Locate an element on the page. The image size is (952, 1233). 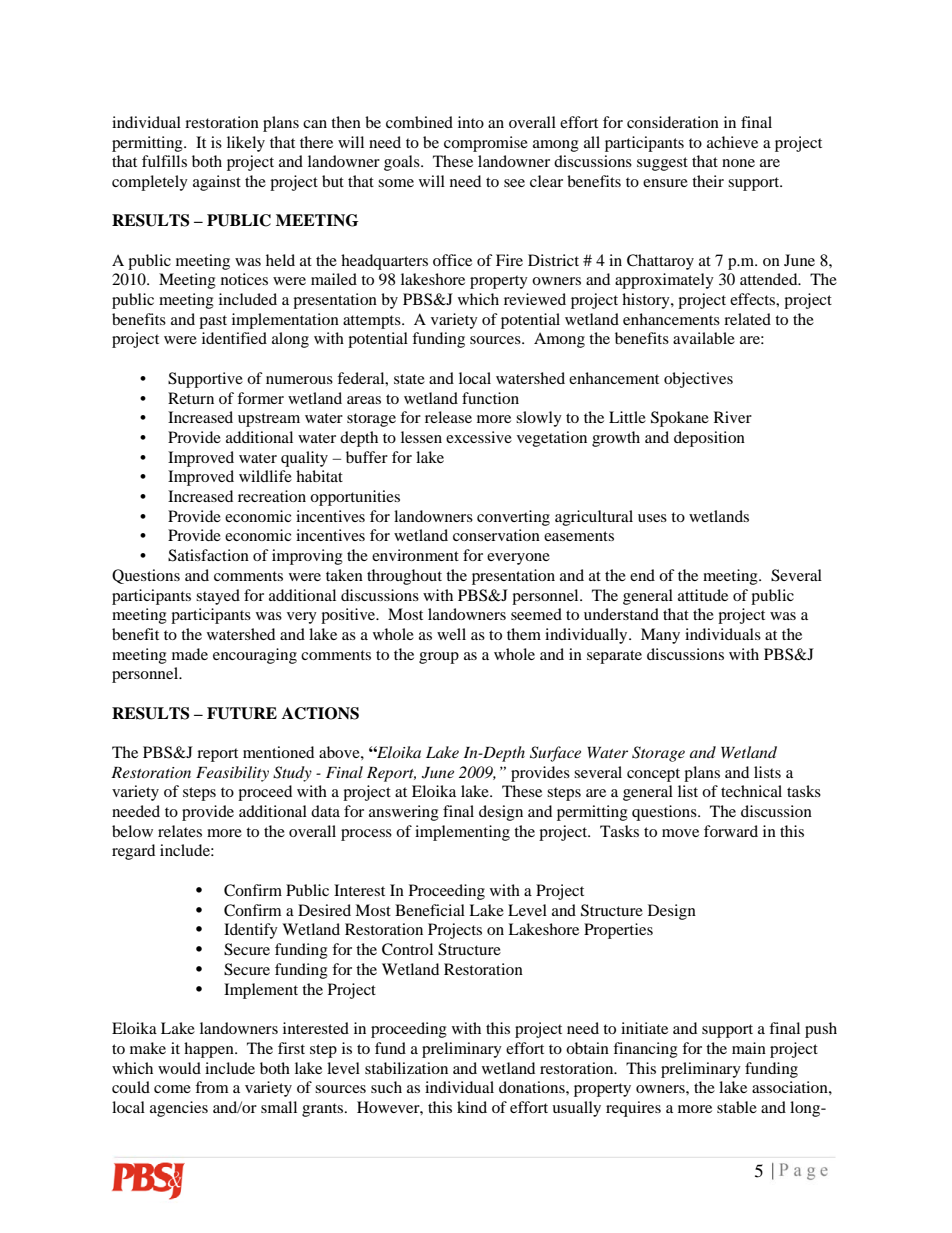
technical is located at coordinates (751, 791).
